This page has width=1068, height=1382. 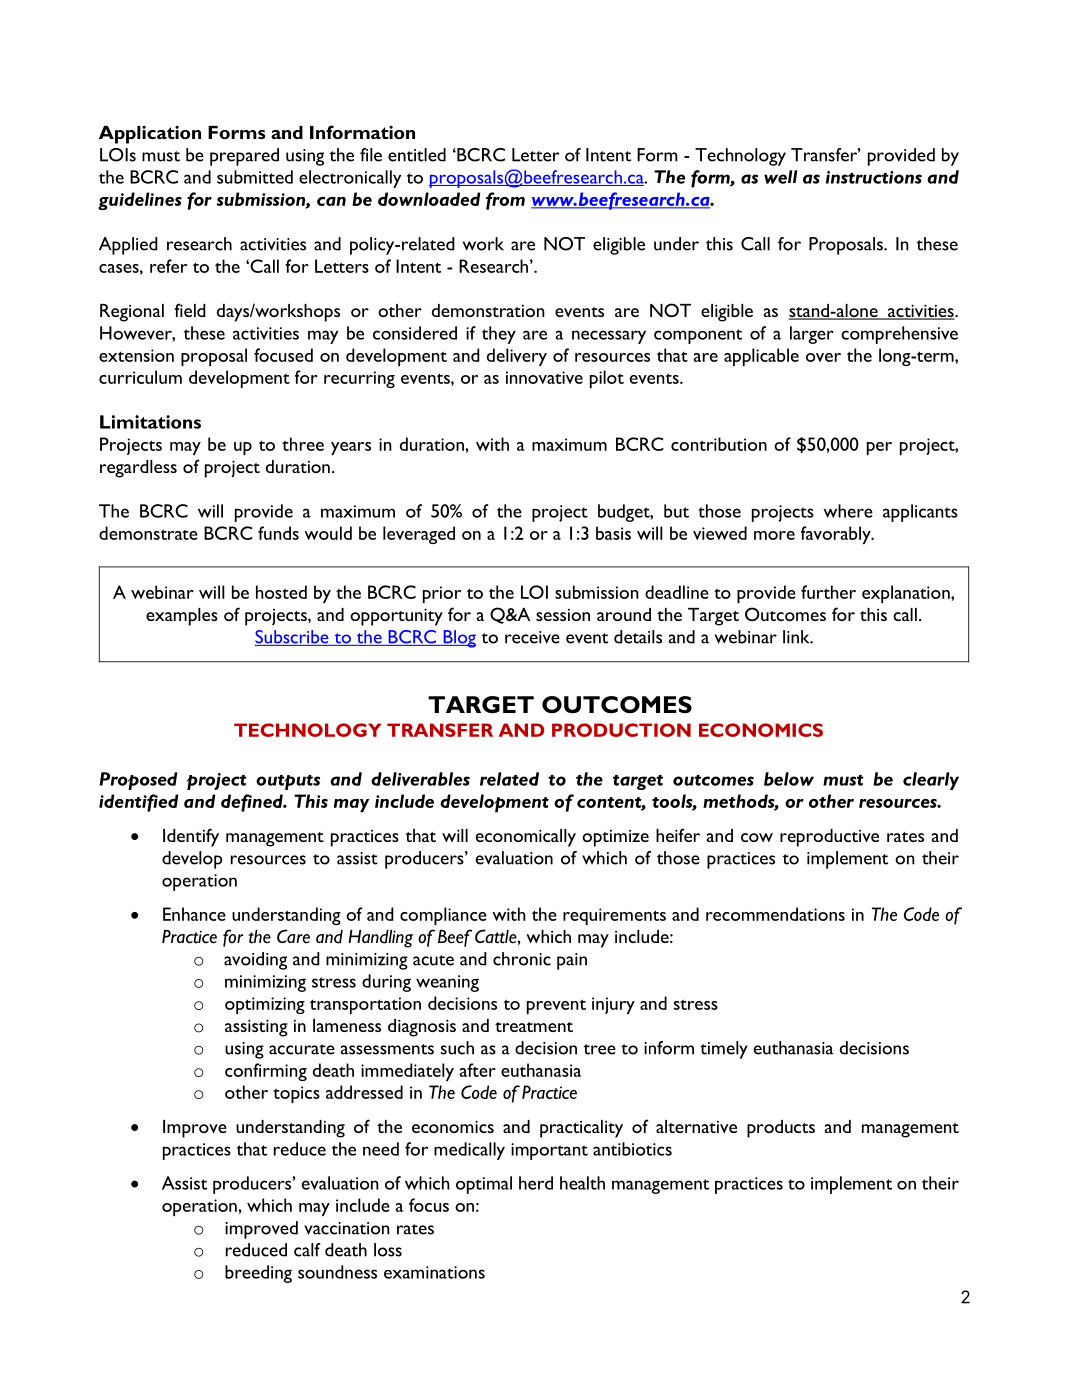 What do you see at coordinates (505, 201) in the page?
I see `from` at bounding box center [505, 201].
